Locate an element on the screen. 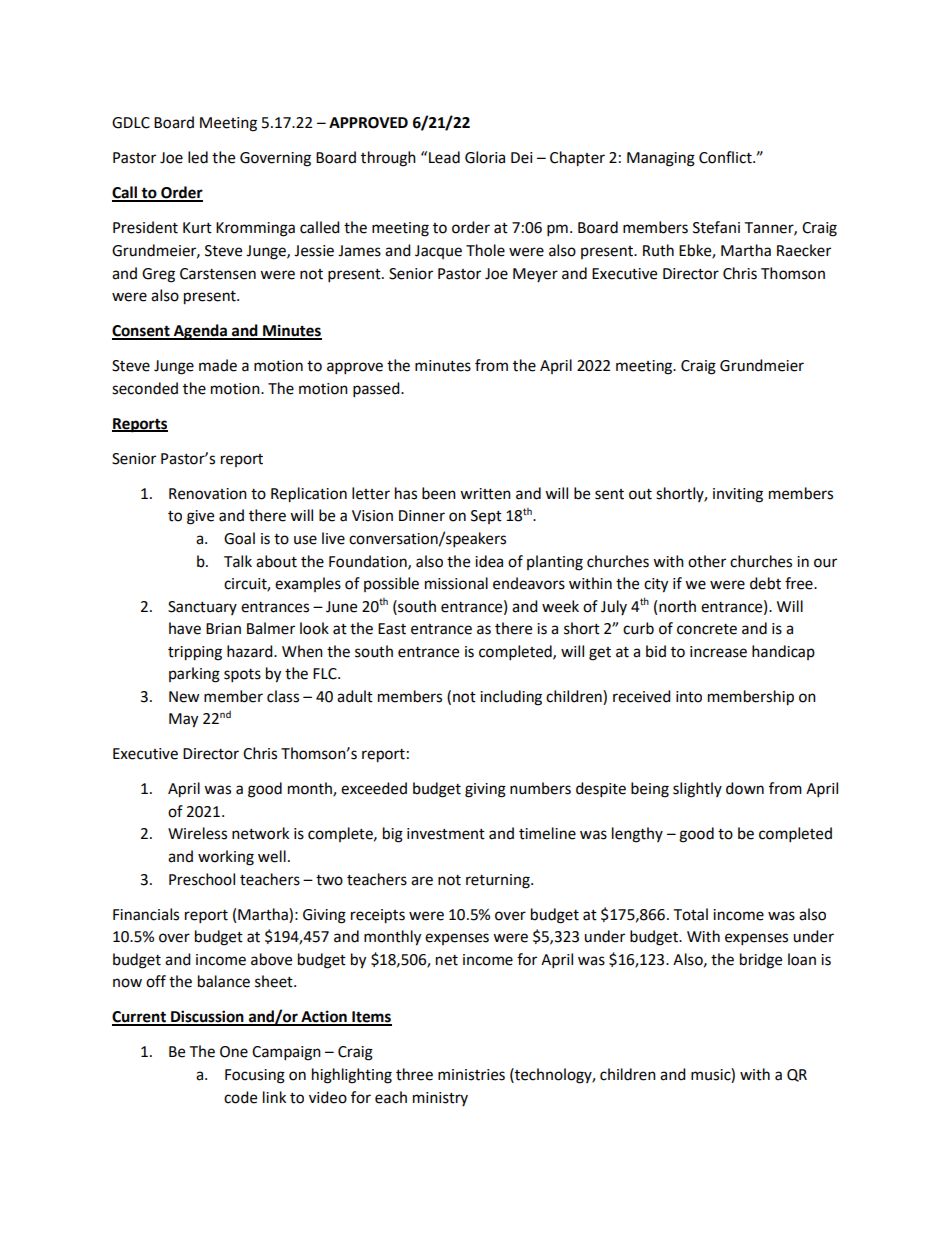  Kurt is located at coordinates (197, 228).
